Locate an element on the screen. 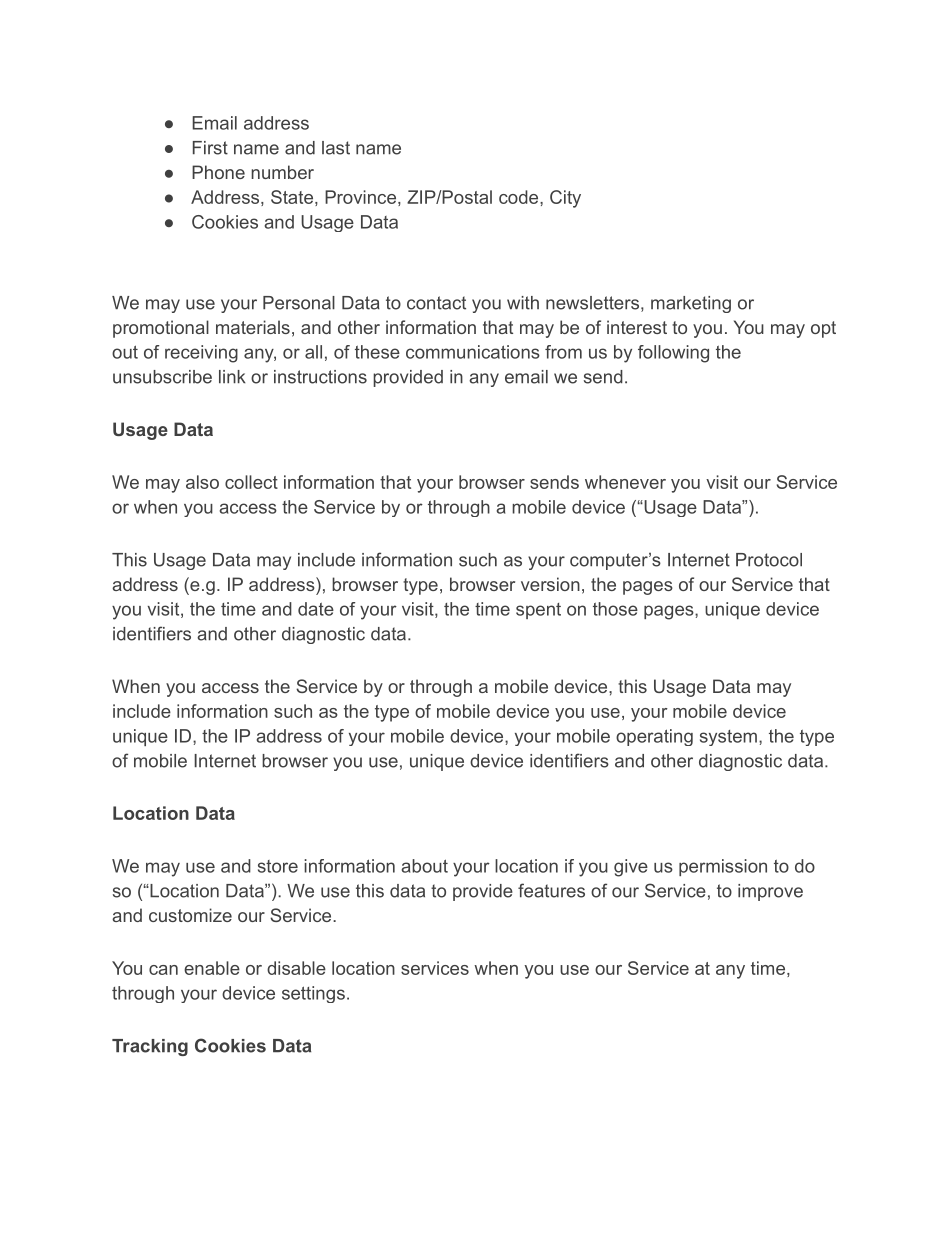 This screenshot has height=1233, width=952. Protocol is located at coordinates (769, 560).
